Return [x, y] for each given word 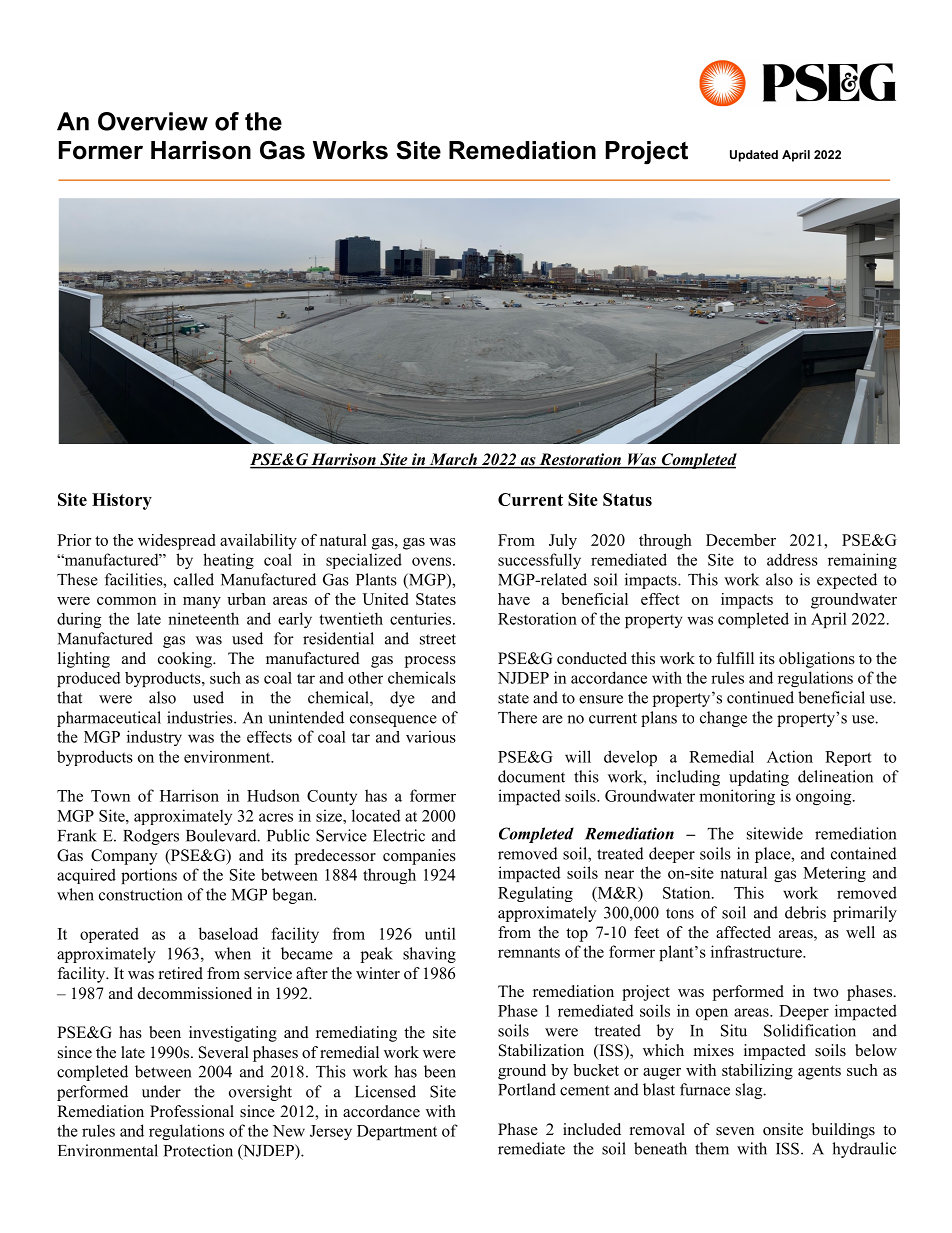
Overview [153, 121]
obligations [817, 660]
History [122, 501]
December [741, 540]
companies [419, 857]
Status [627, 499]
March [453, 460]
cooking [186, 660]
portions [149, 876]
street [438, 639]
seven [735, 1131]
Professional [192, 1111]
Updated [754, 156]
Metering [834, 874]
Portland [527, 1089]
